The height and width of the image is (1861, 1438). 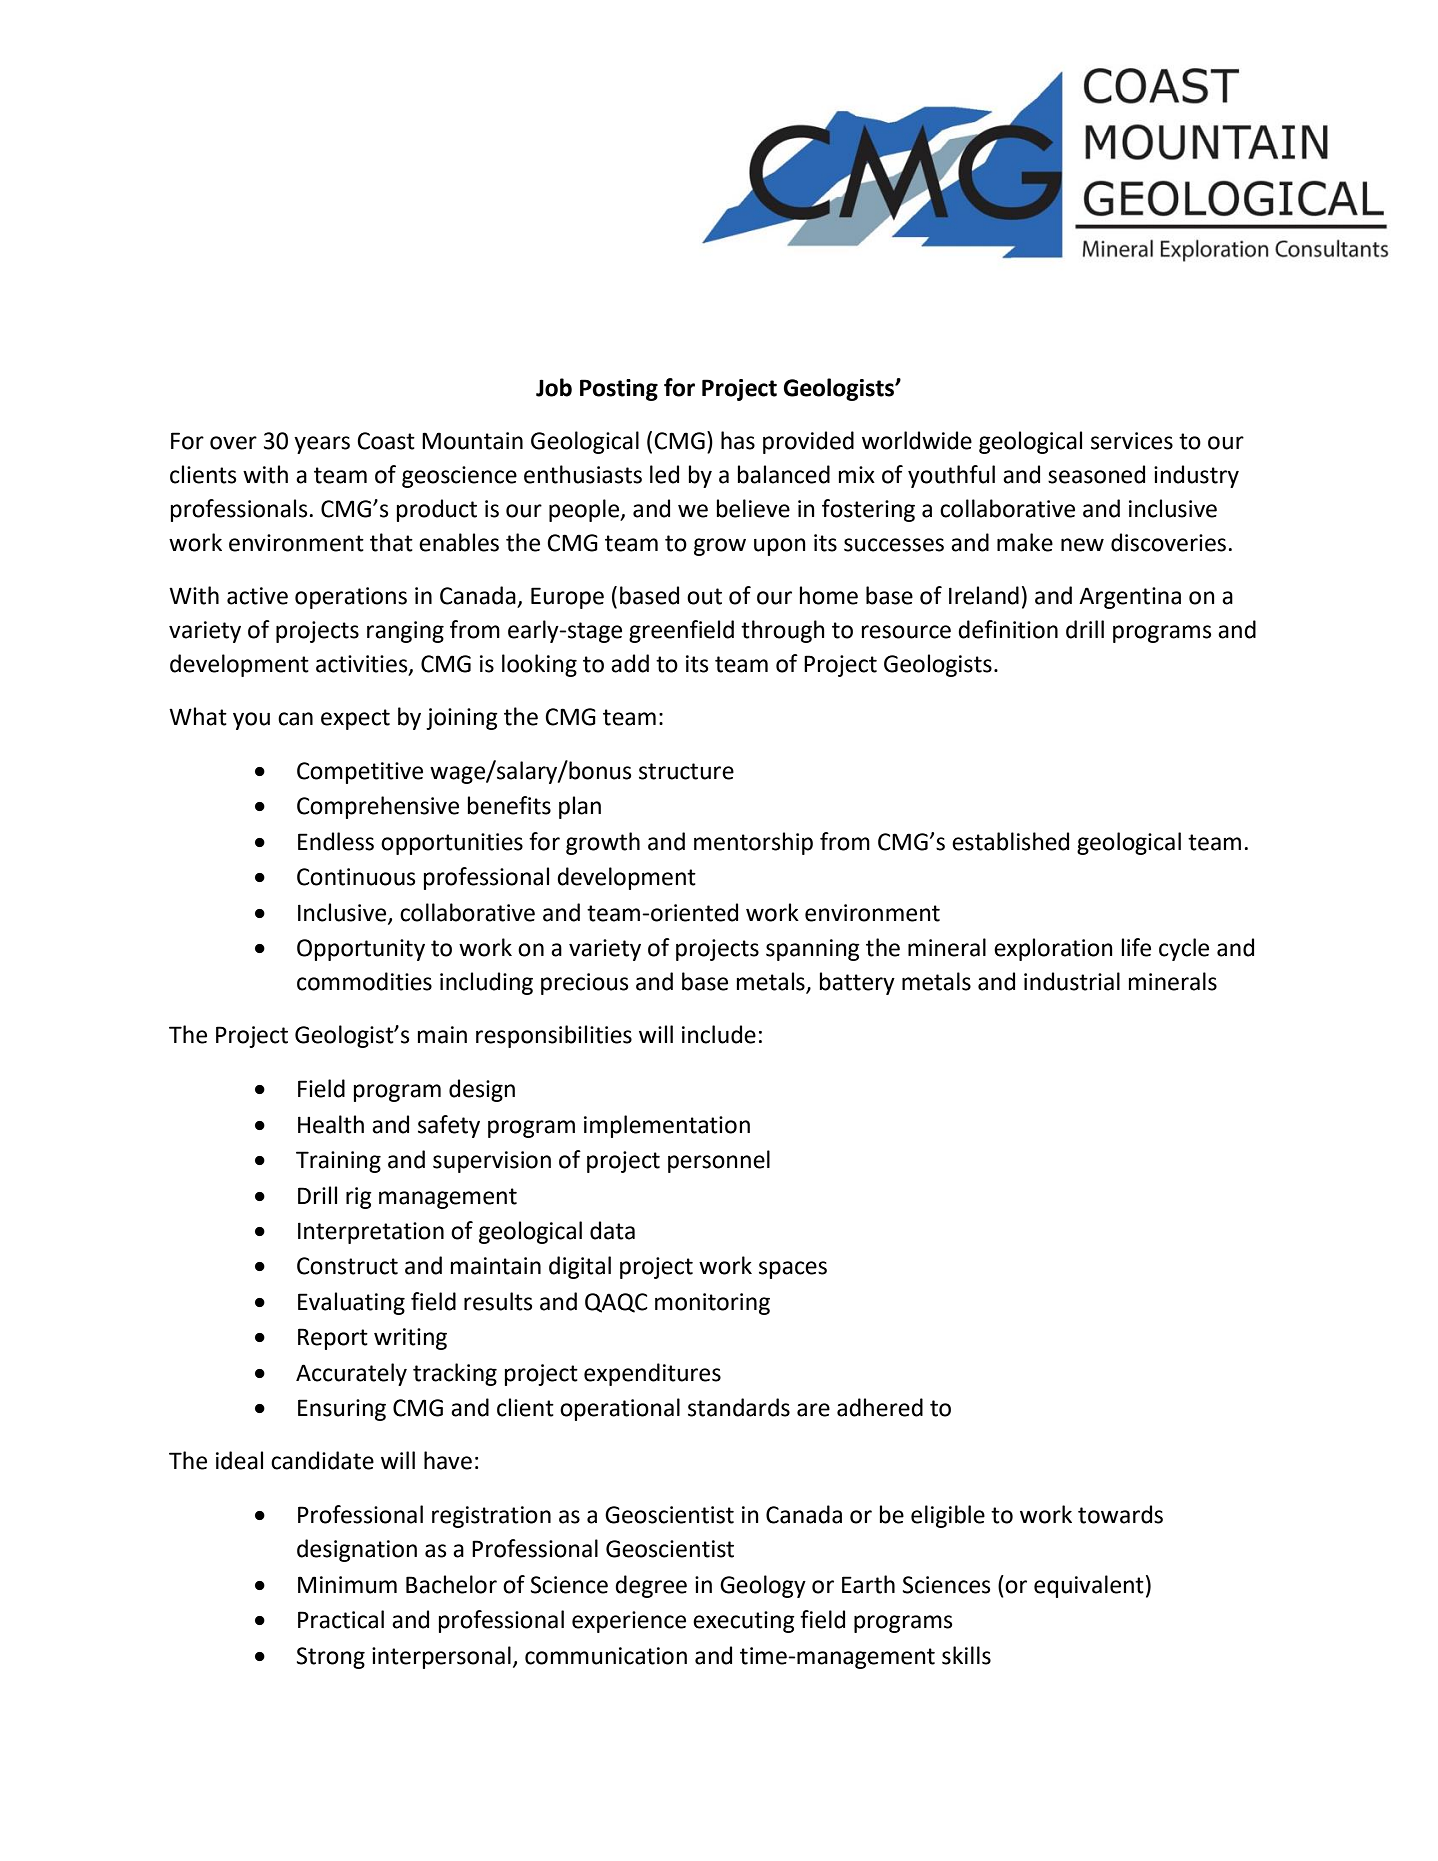 What do you see at coordinates (738, 440) in the image?
I see `has` at bounding box center [738, 440].
